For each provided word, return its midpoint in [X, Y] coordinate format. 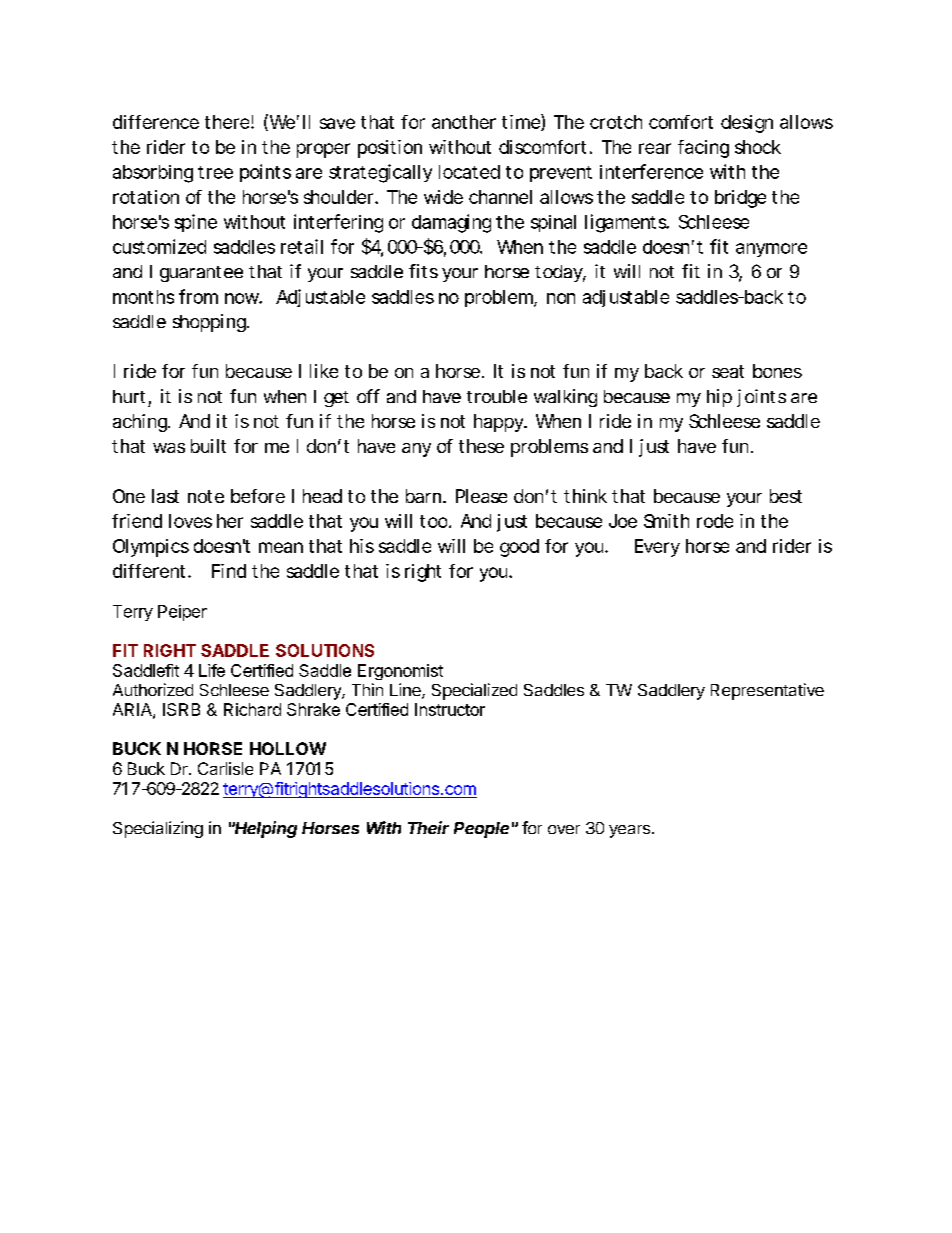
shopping [210, 323]
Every [657, 548]
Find [229, 571]
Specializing [158, 829]
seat [728, 371]
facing [703, 149]
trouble [497, 396]
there [228, 122]
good [519, 548]
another [464, 122]
